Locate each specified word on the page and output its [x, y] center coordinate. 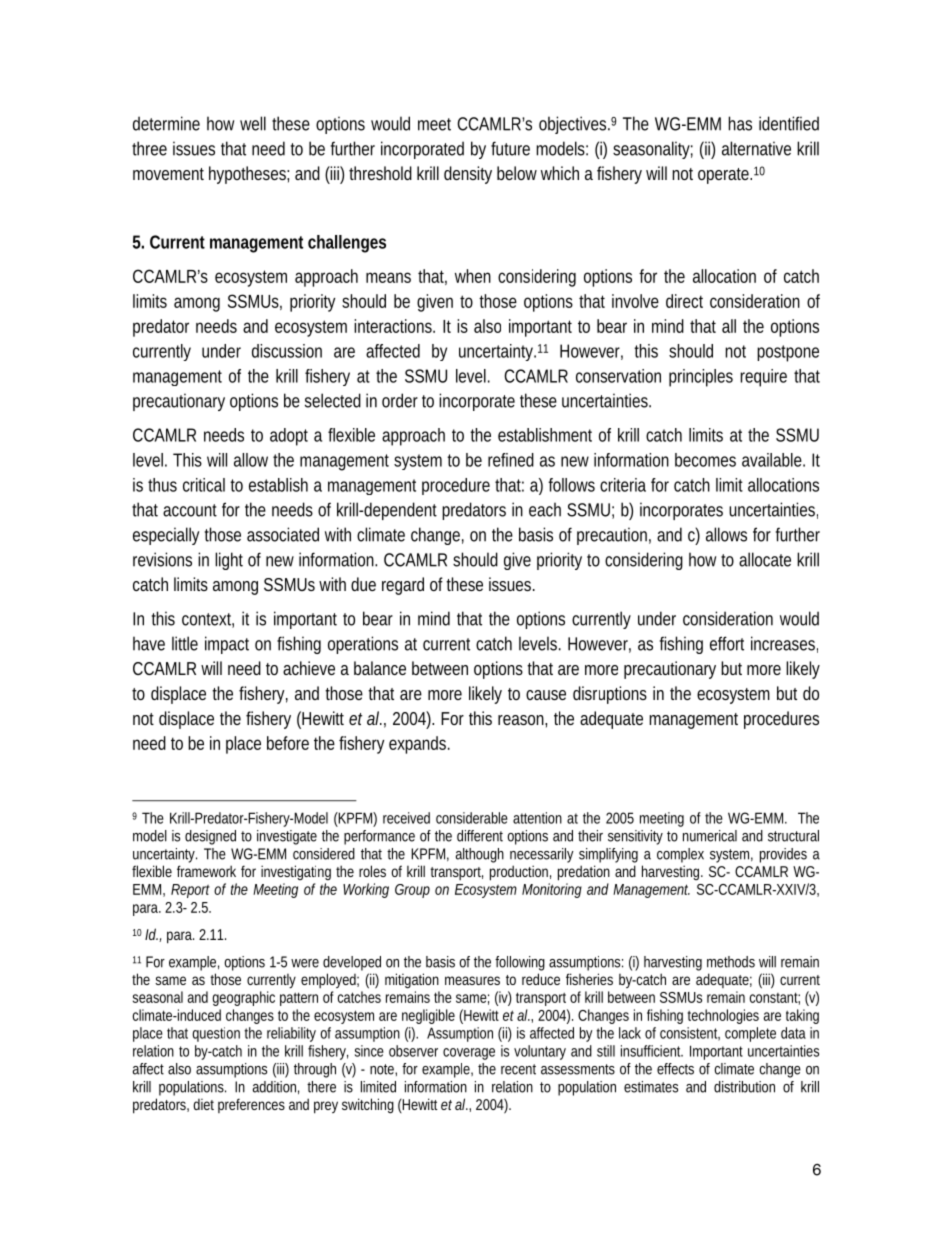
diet [204, 1104]
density [468, 175]
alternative [756, 148]
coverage [469, 1054]
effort [727, 643]
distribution [744, 1087]
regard [403, 586]
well [253, 123]
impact [227, 645]
